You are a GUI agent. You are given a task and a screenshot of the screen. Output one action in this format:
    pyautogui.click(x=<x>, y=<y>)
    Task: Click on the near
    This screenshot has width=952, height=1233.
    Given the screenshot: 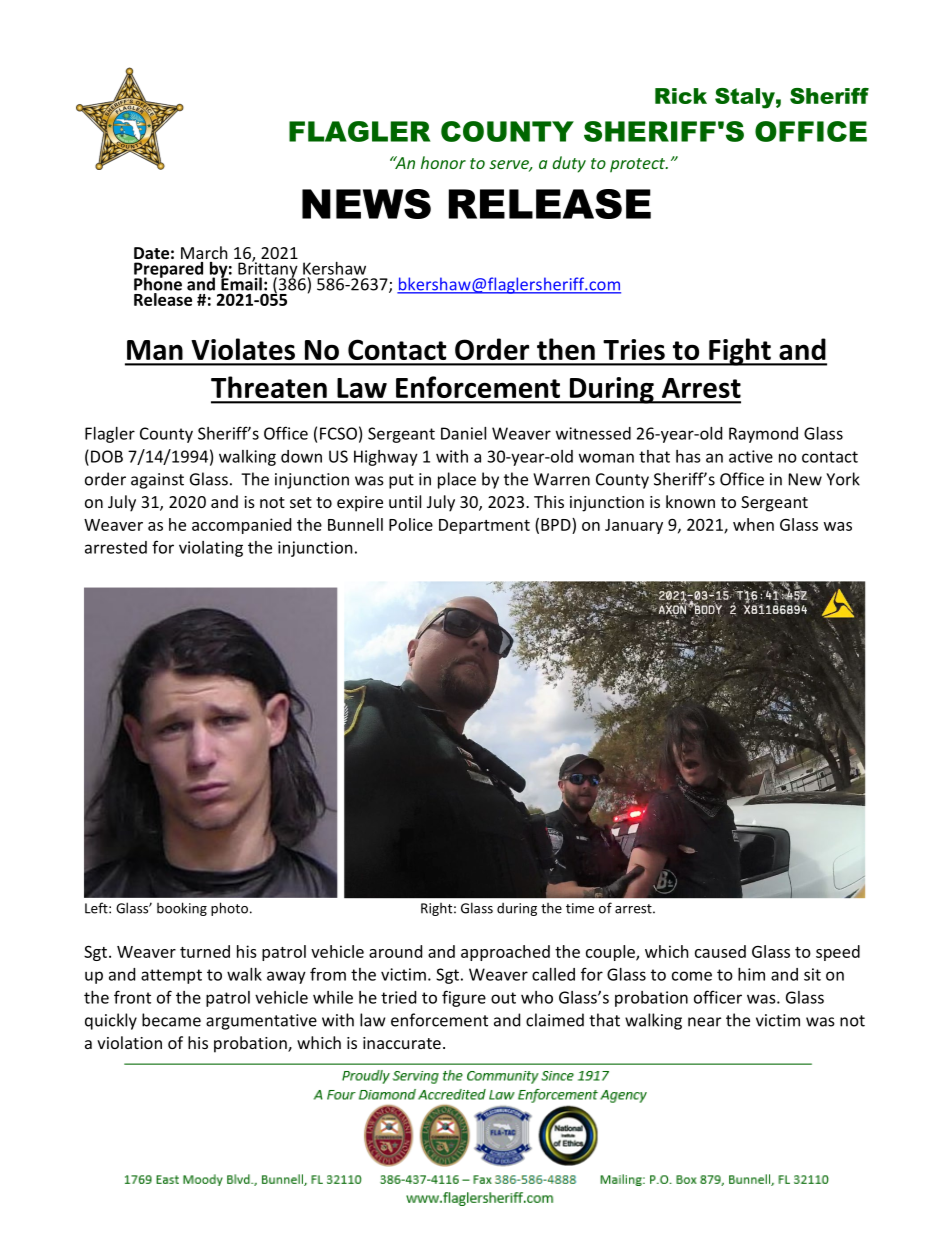 What is the action you would take?
    pyautogui.click(x=704, y=1022)
